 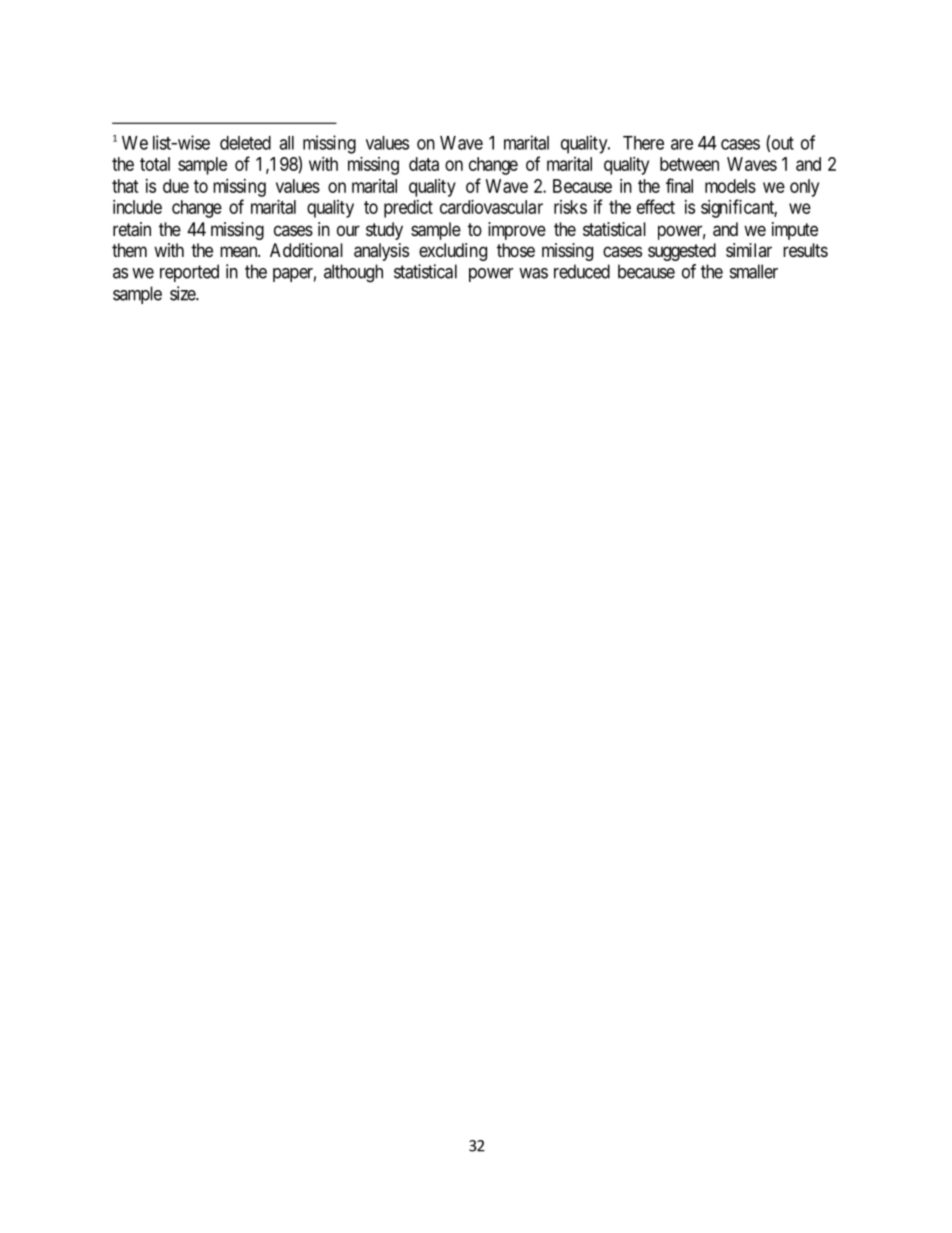 What do you see at coordinates (245, 143) in the screenshot?
I see `deleted` at bounding box center [245, 143].
